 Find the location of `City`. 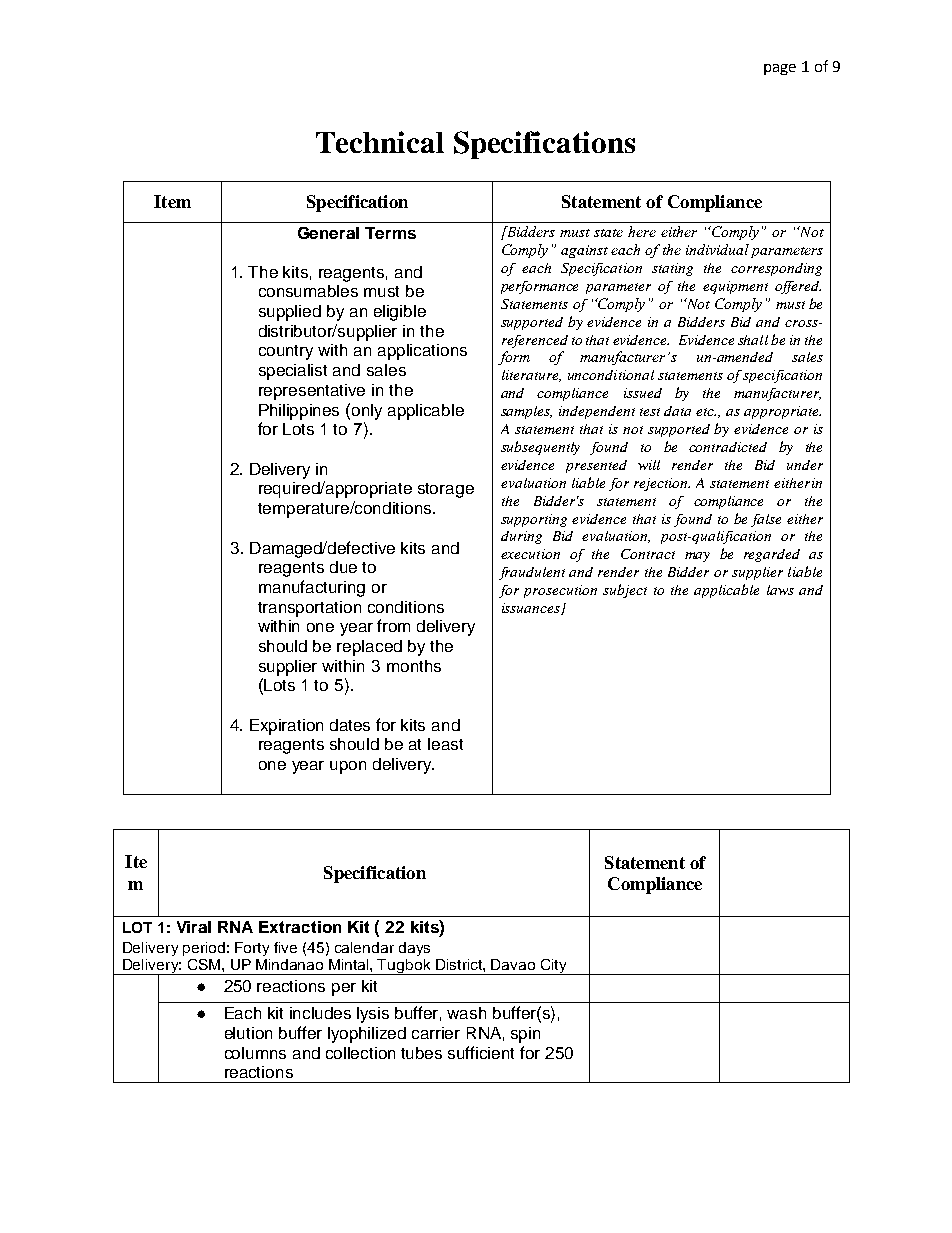

City is located at coordinates (554, 967).
